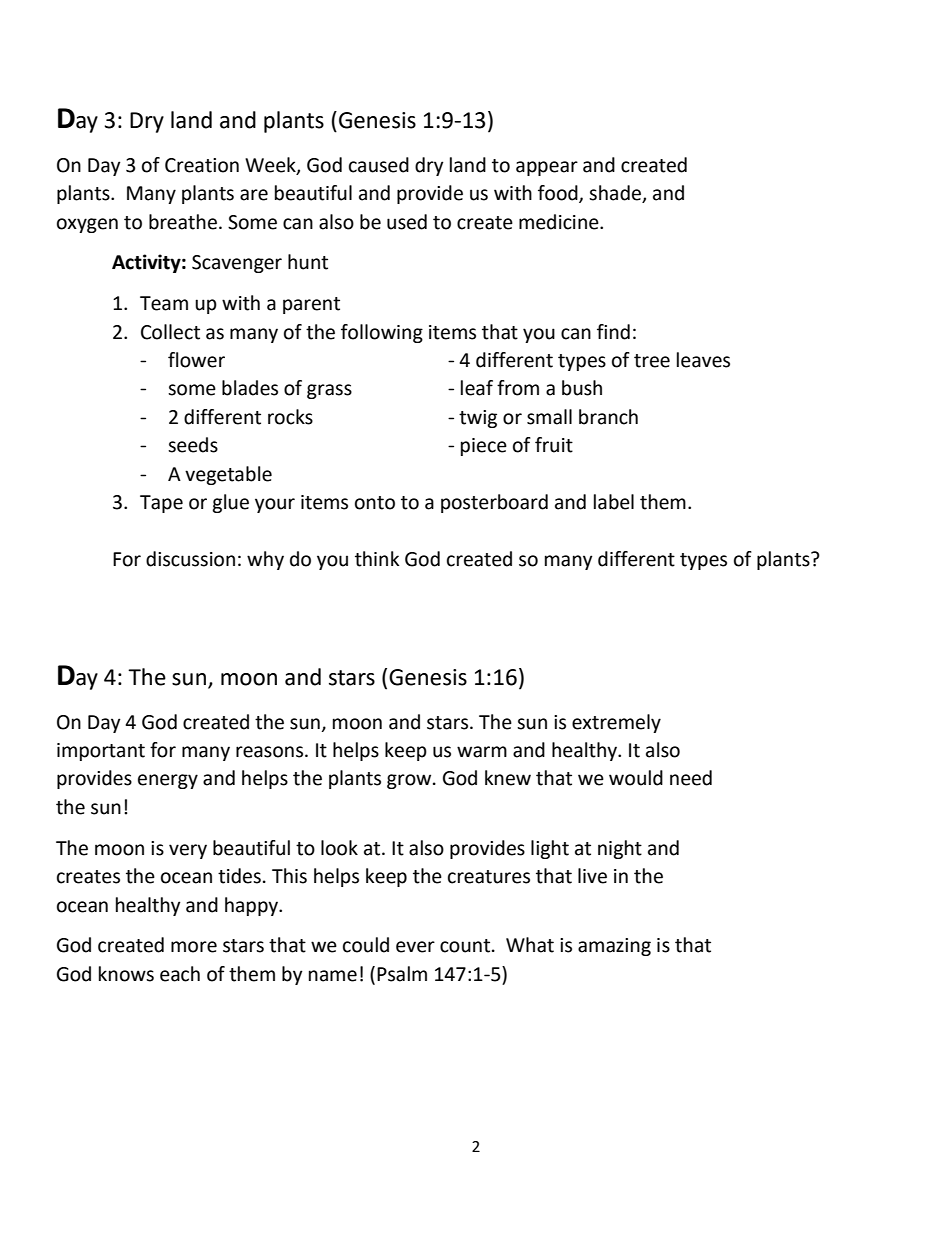 Image resolution: width=952 pixels, height=1233 pixels. What do you see at coordinates (415, 947) in the image?
I see `ever` at bounding box center [415, 947].
